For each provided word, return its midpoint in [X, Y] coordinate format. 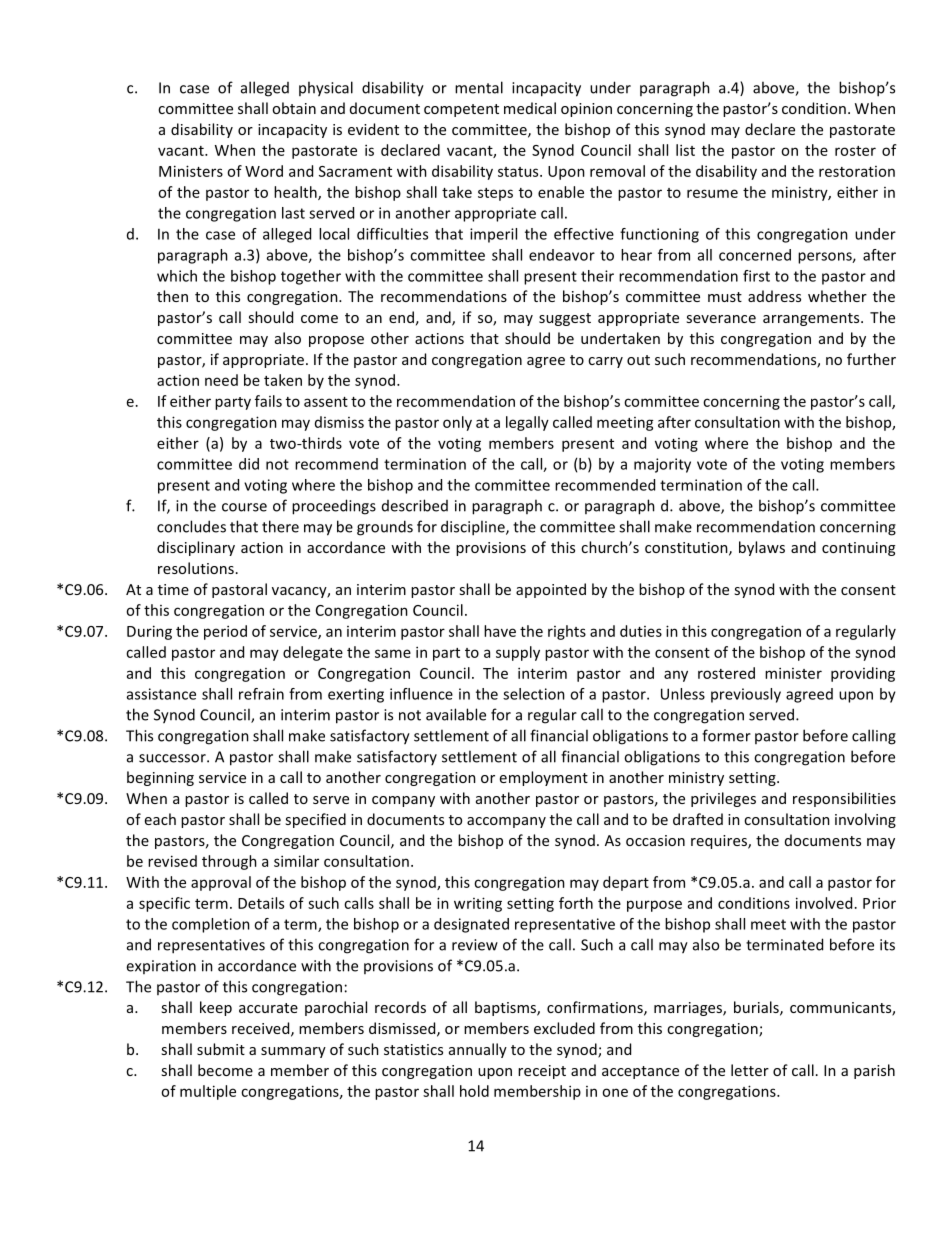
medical [530, 108]
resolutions [196, 568]
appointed [551, 590]
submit [221, 1049]
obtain [294, 108]
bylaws [762, 548]
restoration [857, 171]
